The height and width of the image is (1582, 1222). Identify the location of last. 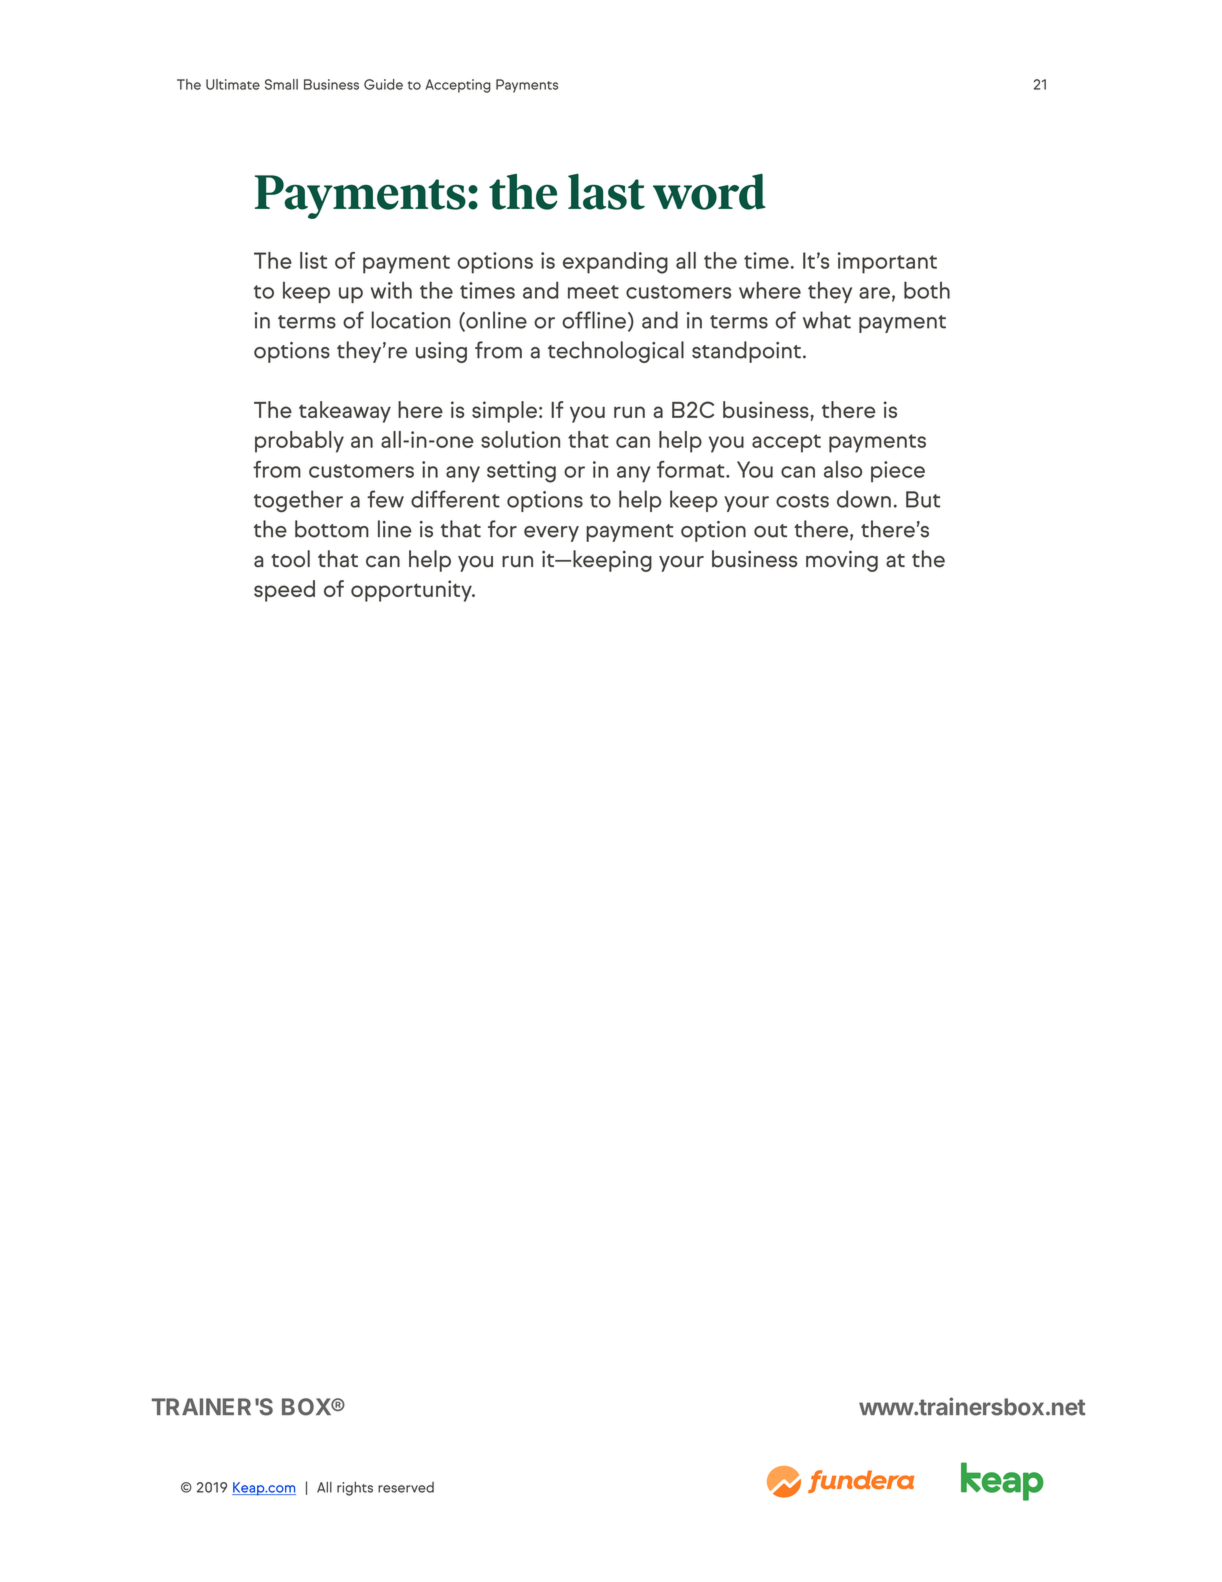
(606, 192).
